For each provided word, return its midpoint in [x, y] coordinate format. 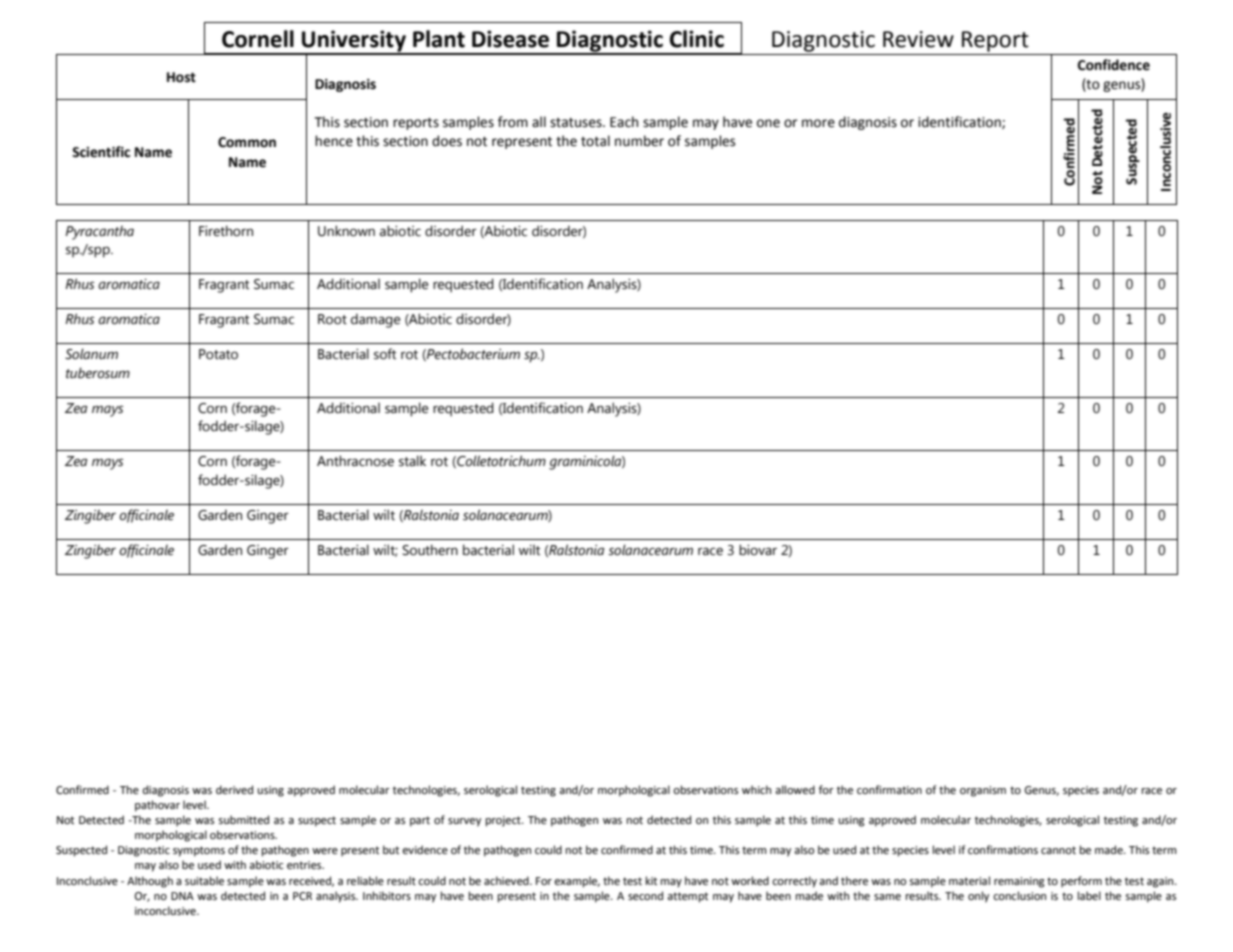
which [756, 789]
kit [651, 880]
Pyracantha [100, 232]
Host [181, 77]
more [818, 123]
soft [385, 354]
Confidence [1114, 65]
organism [983, 791]
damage [375, 320]
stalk [412, 461]
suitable [204, 881]
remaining [1019, 882]
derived [234, 790]
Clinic [697, 39]
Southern [430, 550]
